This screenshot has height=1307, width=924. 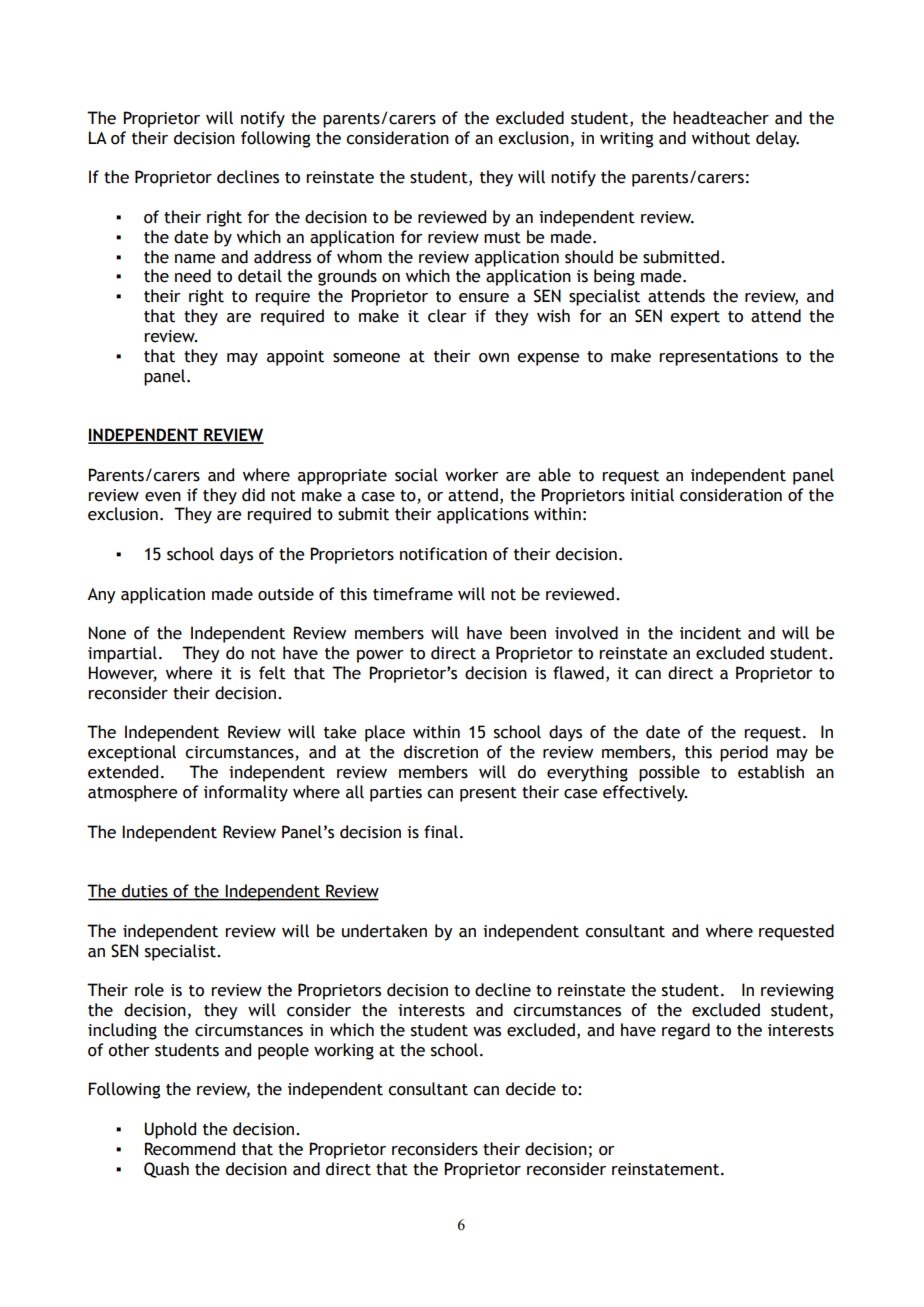 I want to click on Recommend, so click(x=190, y=1149).
